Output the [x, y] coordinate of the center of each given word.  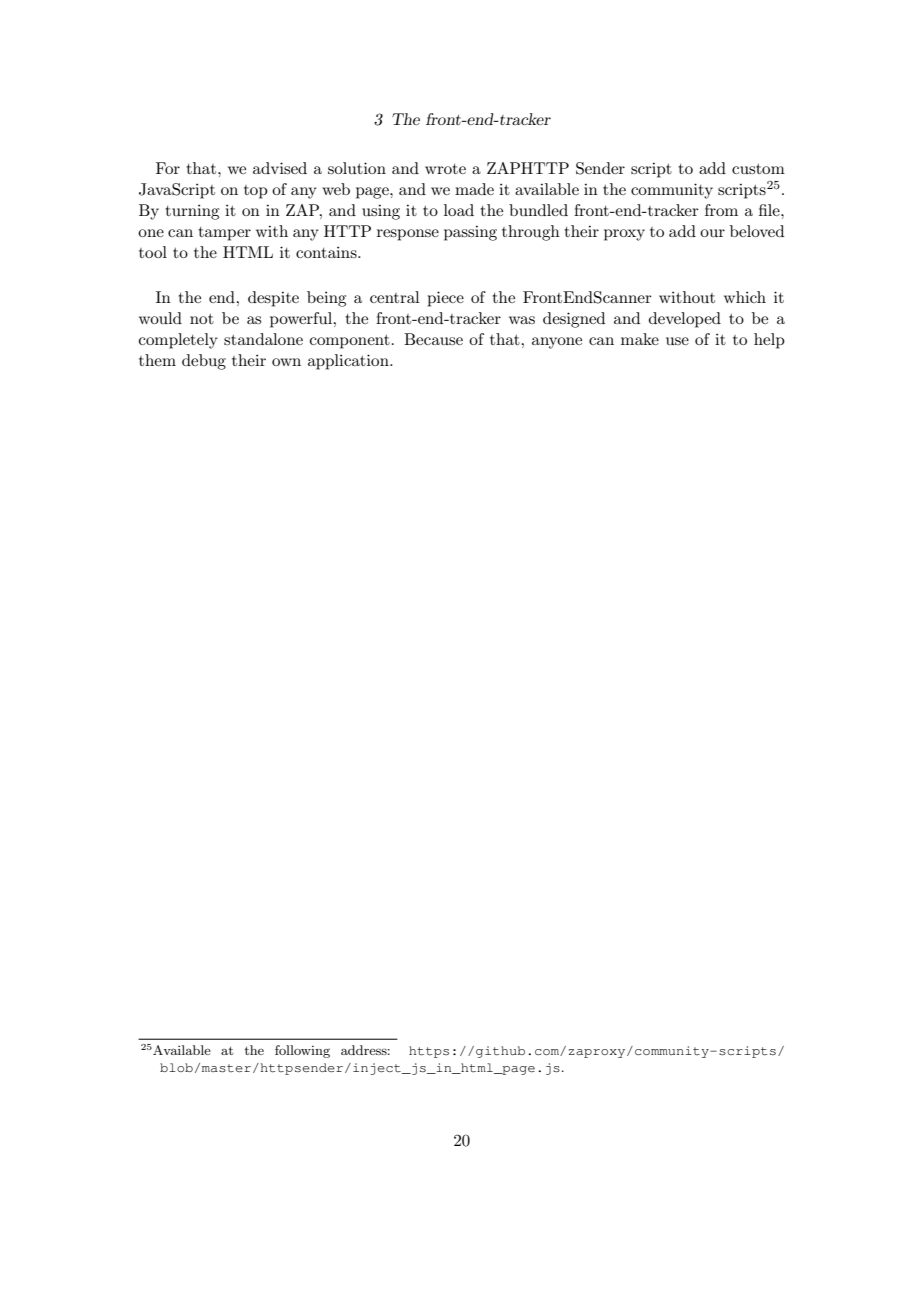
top [256, 192]
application [349, 362]
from [721, 210]
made [474, 189]
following [302, 1051]
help [769, 341]
